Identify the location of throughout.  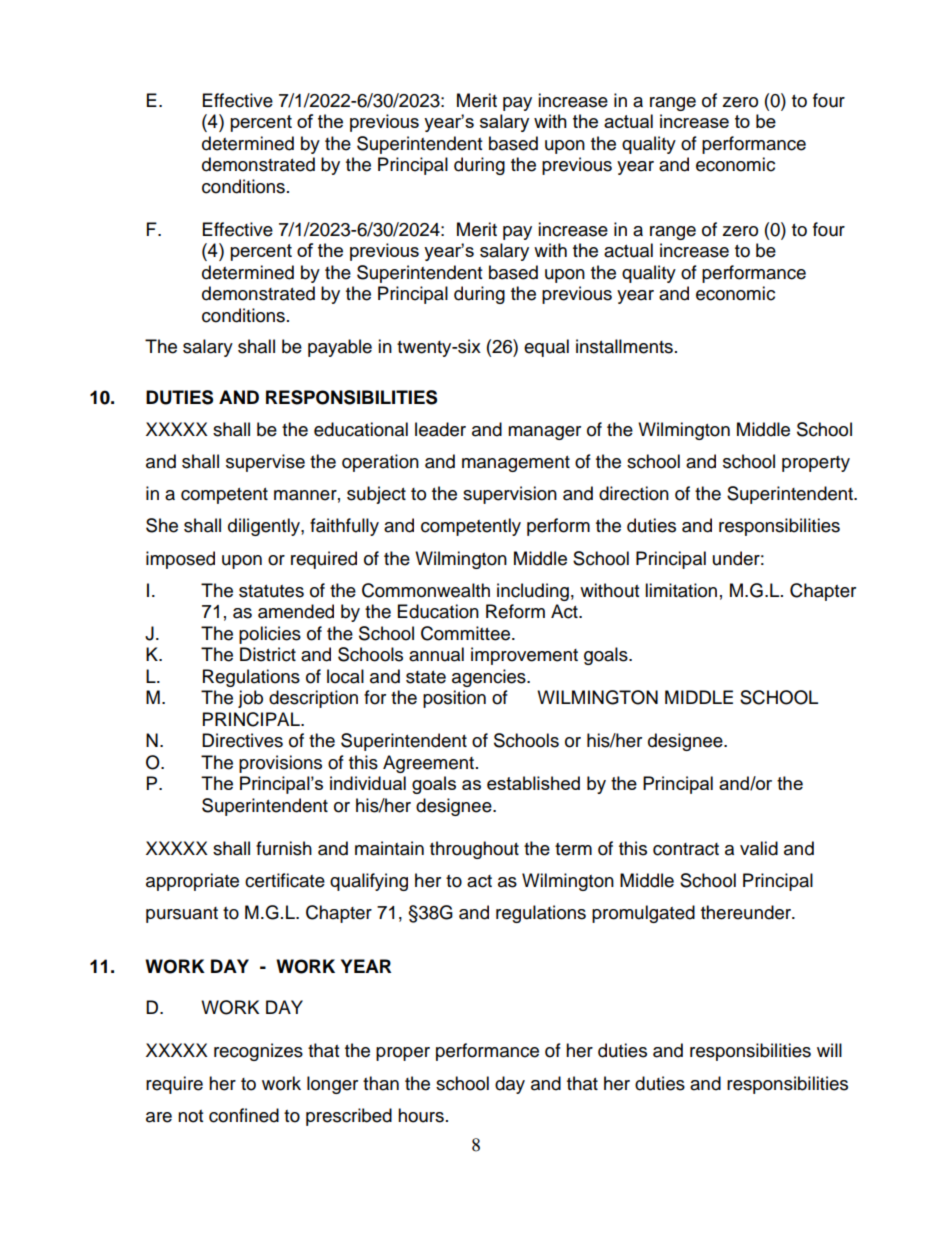
(474, 850).
